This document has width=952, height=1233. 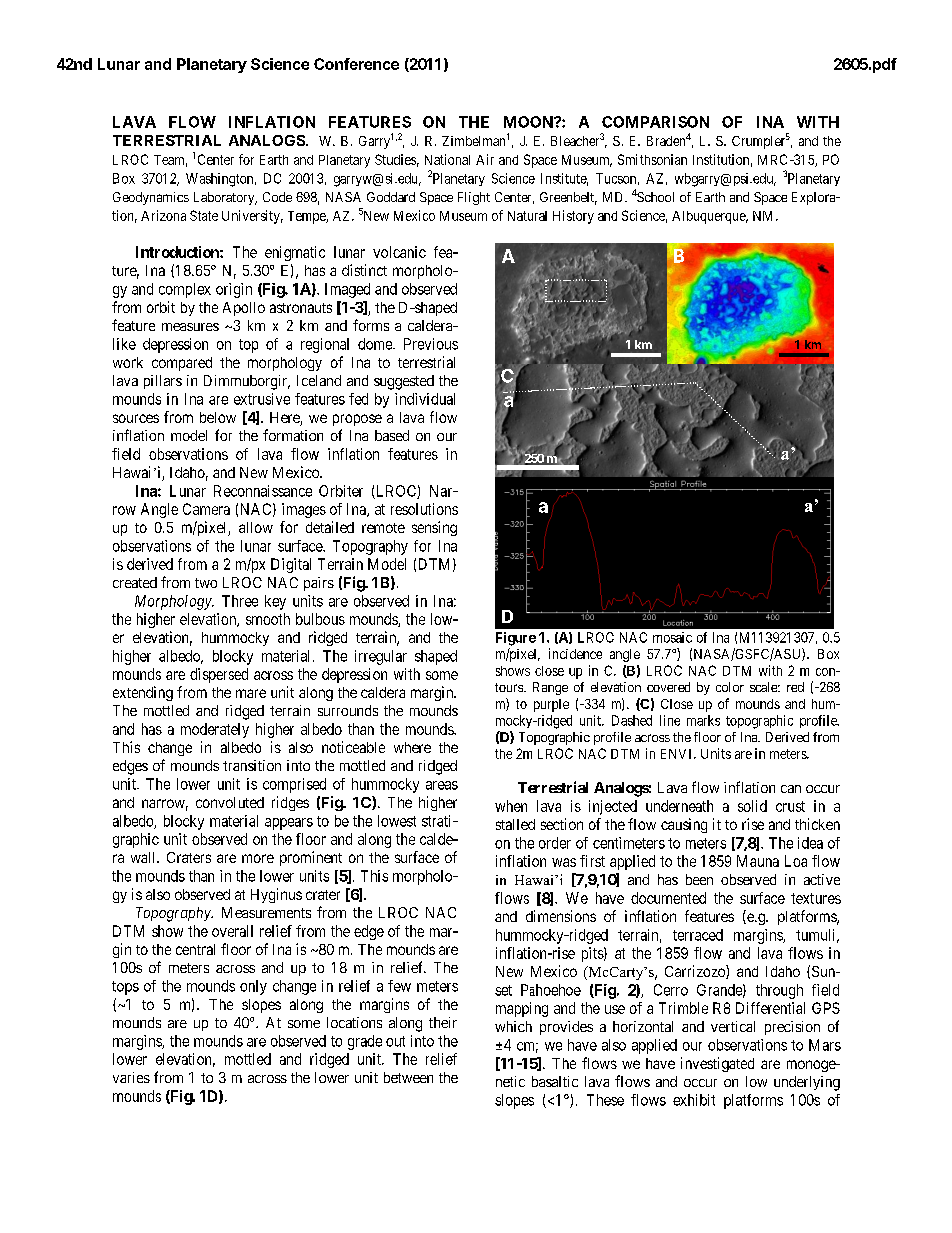 I want to click on COMPARISON, so click(x=655, y=122).
